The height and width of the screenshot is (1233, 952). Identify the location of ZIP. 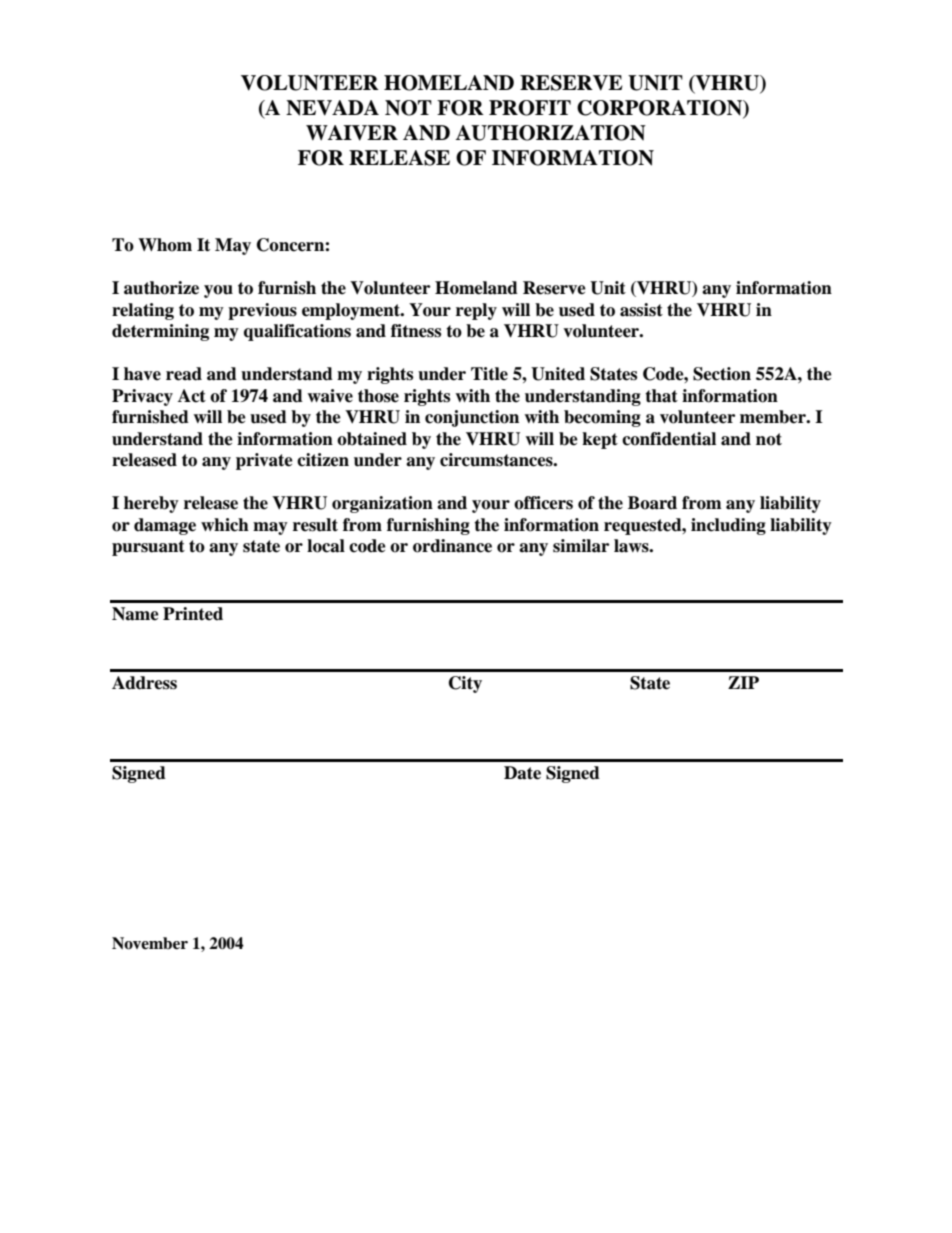
(743, 682).
